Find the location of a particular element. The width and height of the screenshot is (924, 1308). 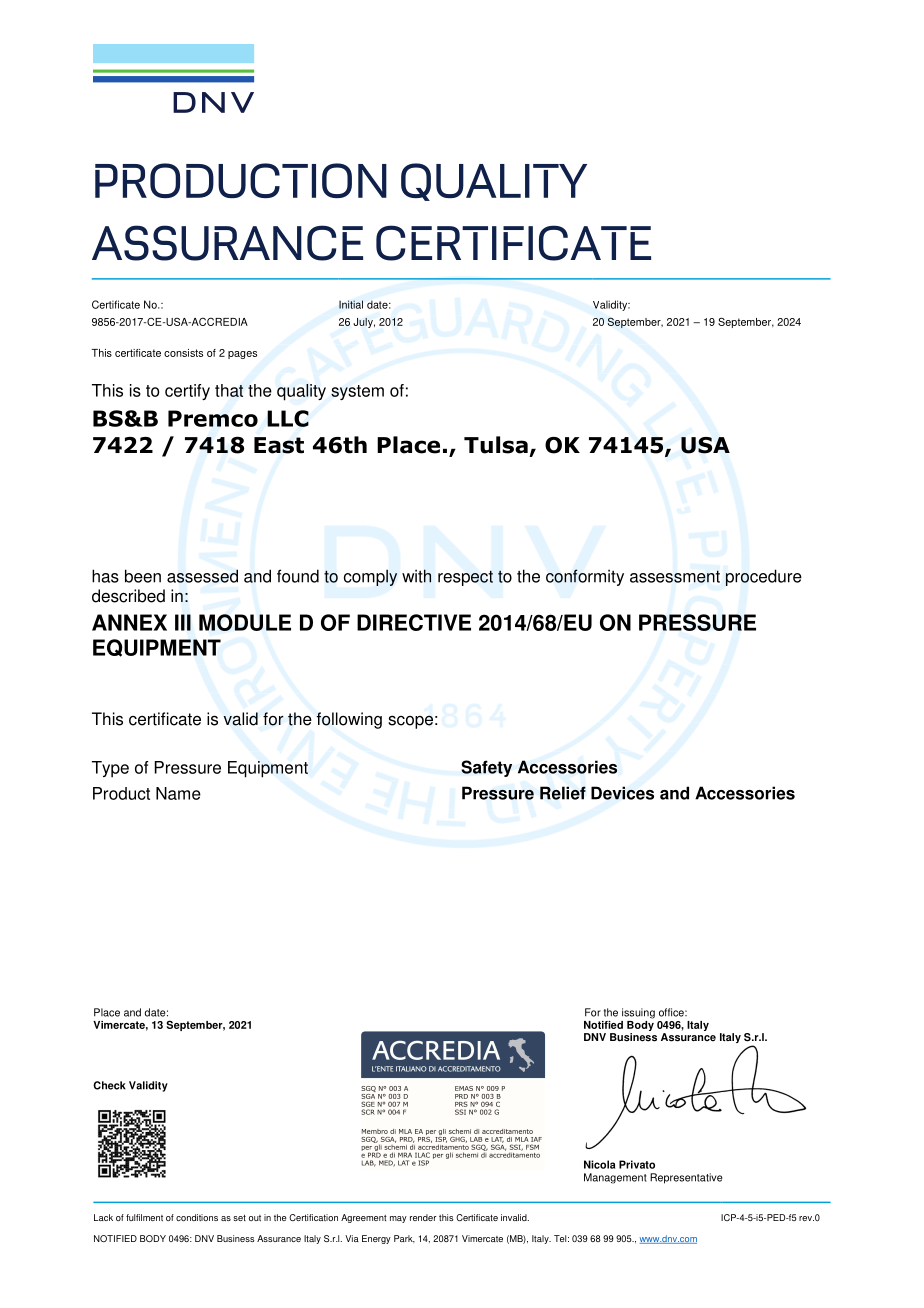

Devices is located at coordinates (622, 793).
